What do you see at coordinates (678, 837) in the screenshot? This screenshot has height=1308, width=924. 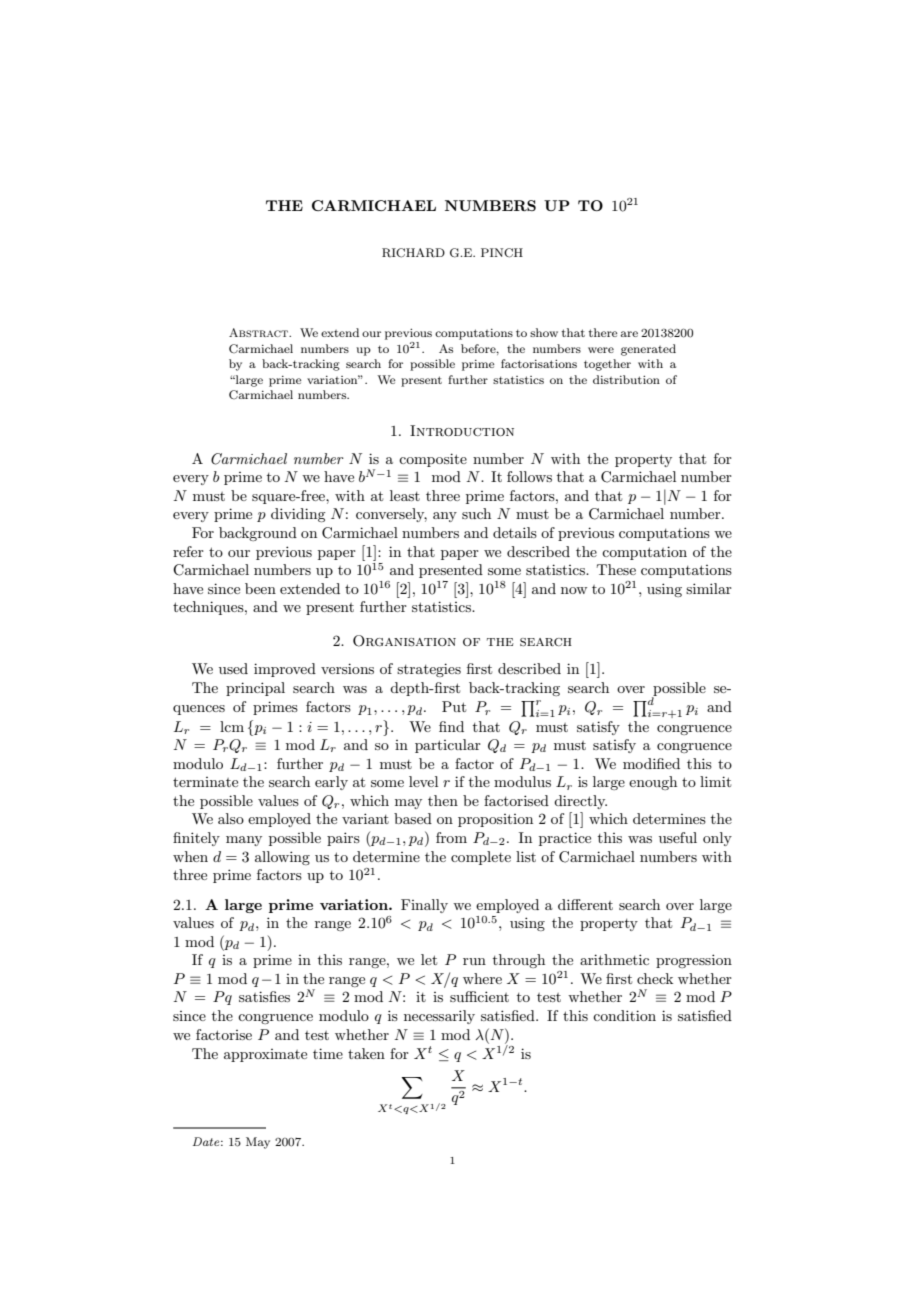 I see `useful` at bounding box center [678, 837].
